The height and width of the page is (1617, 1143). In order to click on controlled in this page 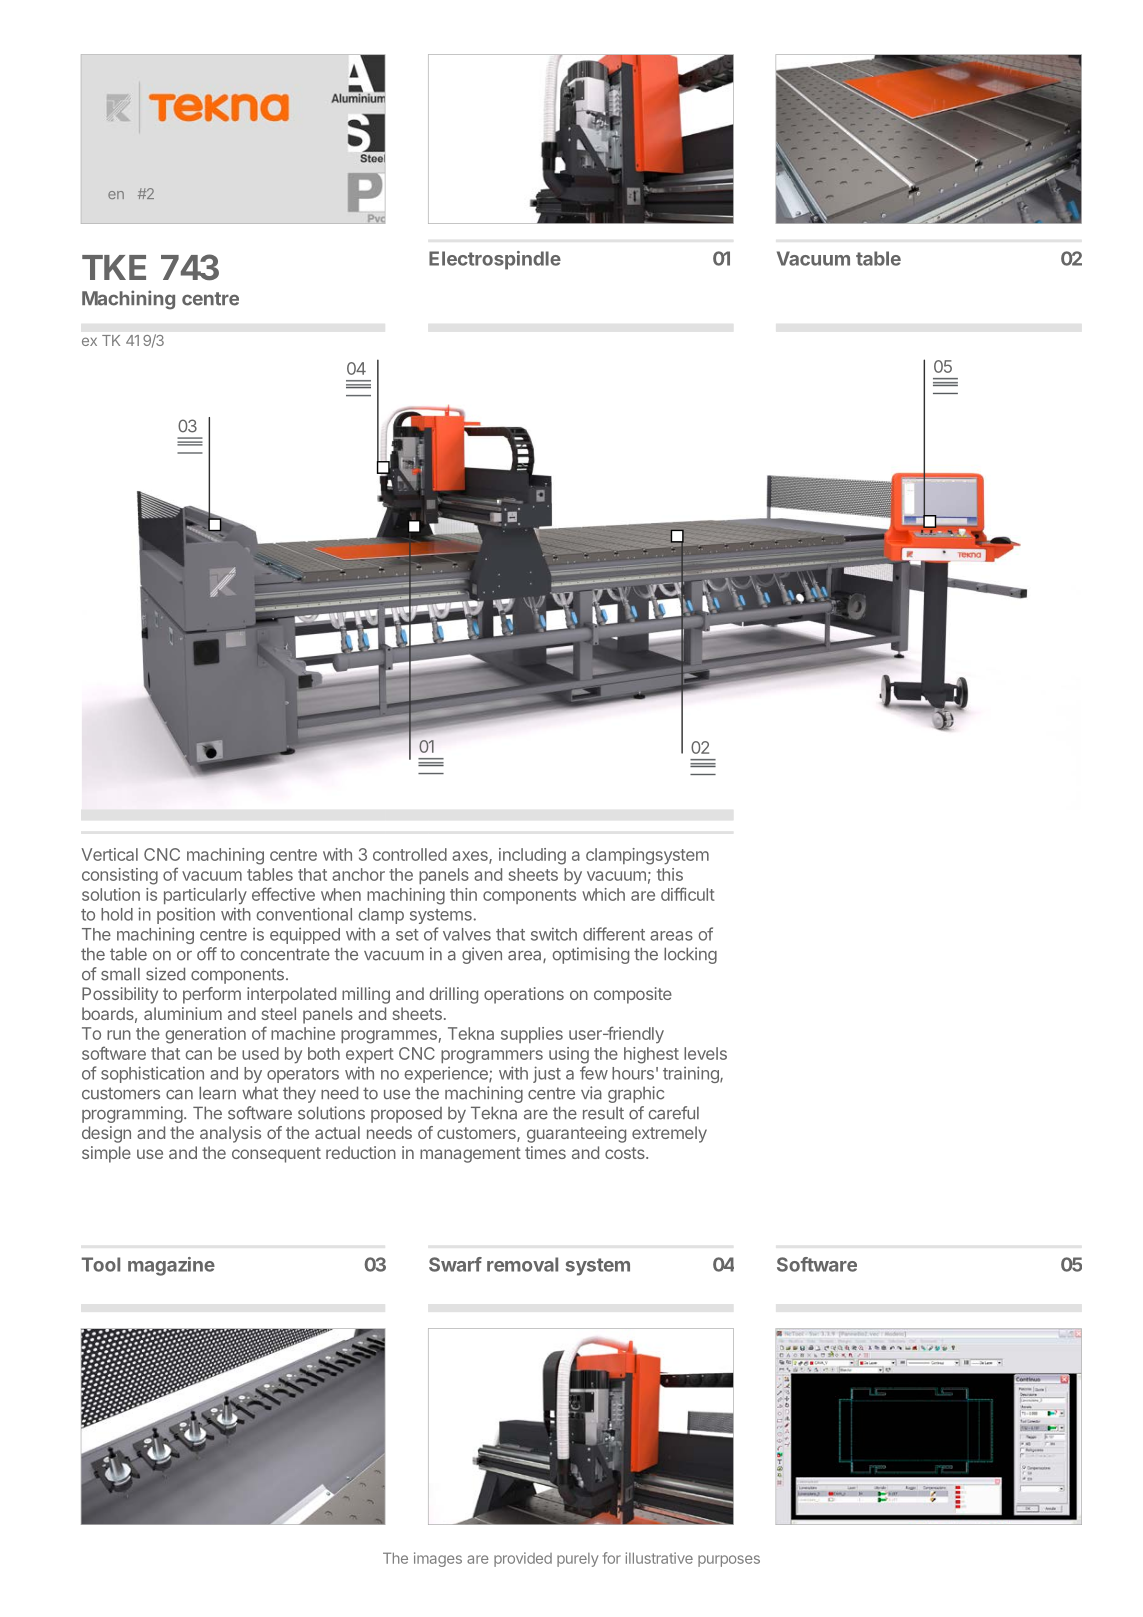, I will do `click(410, 854)`.
